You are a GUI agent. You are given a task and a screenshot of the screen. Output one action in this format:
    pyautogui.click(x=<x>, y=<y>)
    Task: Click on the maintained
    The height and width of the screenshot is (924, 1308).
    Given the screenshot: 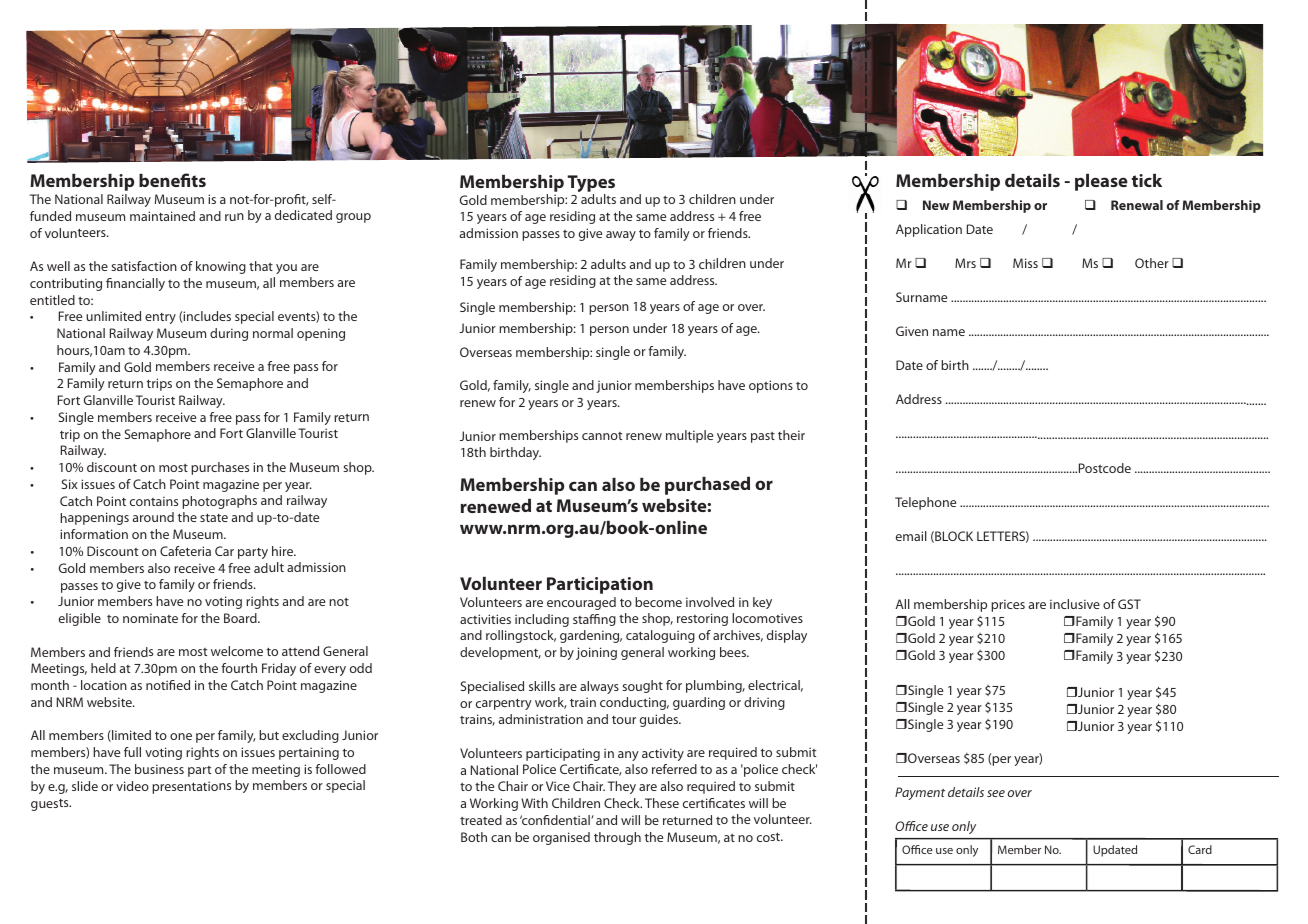 What is the action you would take?
    pyautogui.click(x=162, y=216)
